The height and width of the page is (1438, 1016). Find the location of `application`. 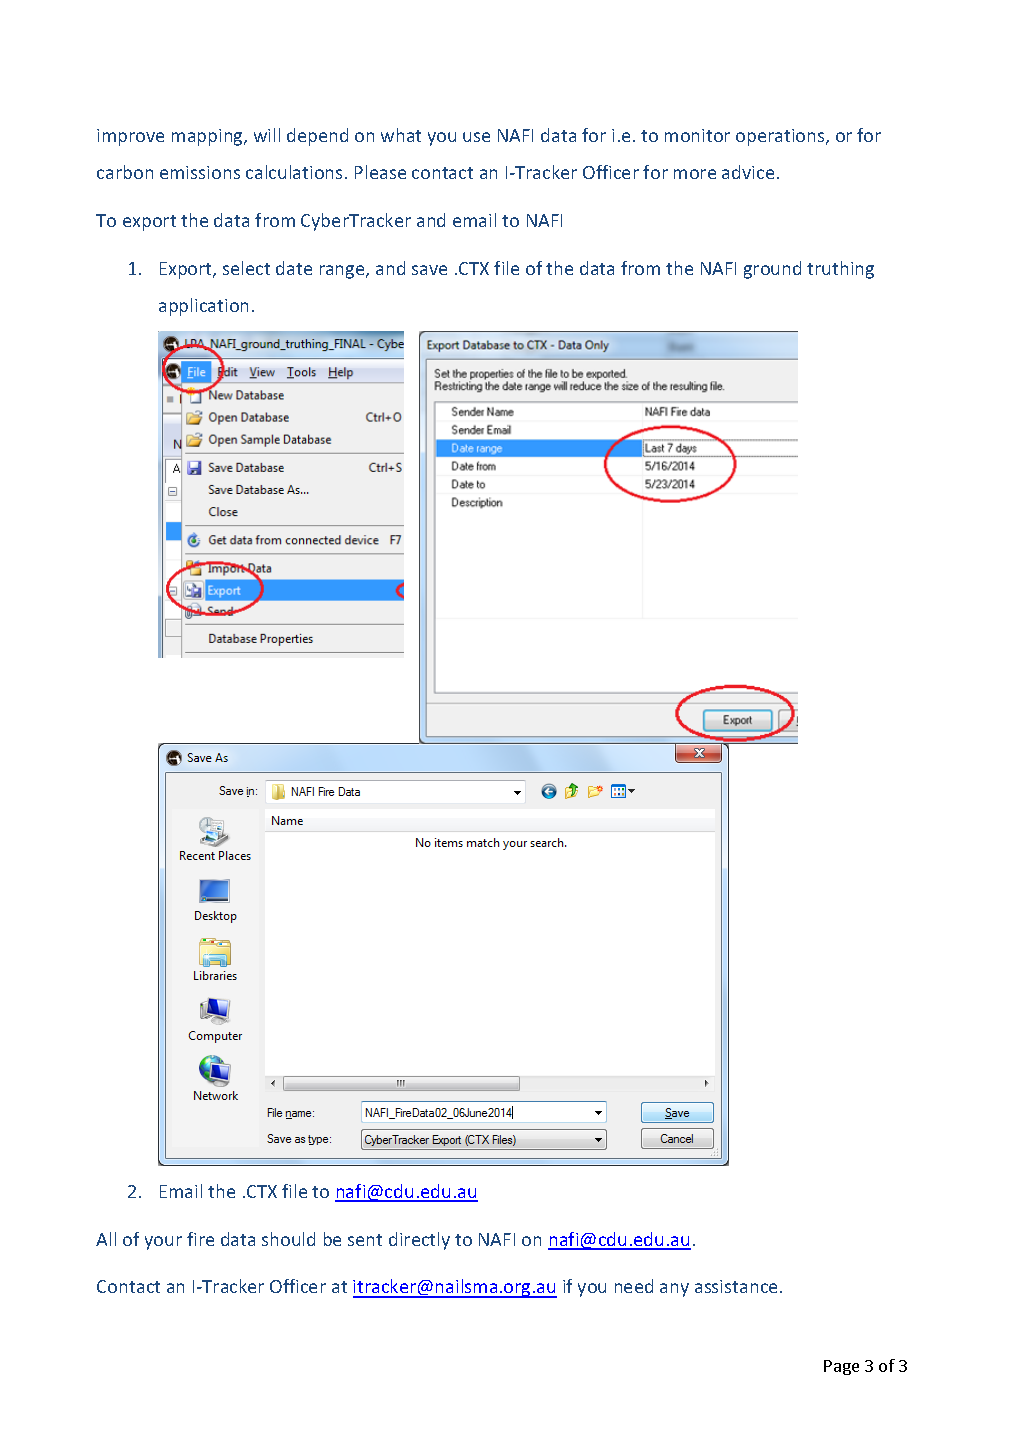

application is located at coordinates (203, 307).
